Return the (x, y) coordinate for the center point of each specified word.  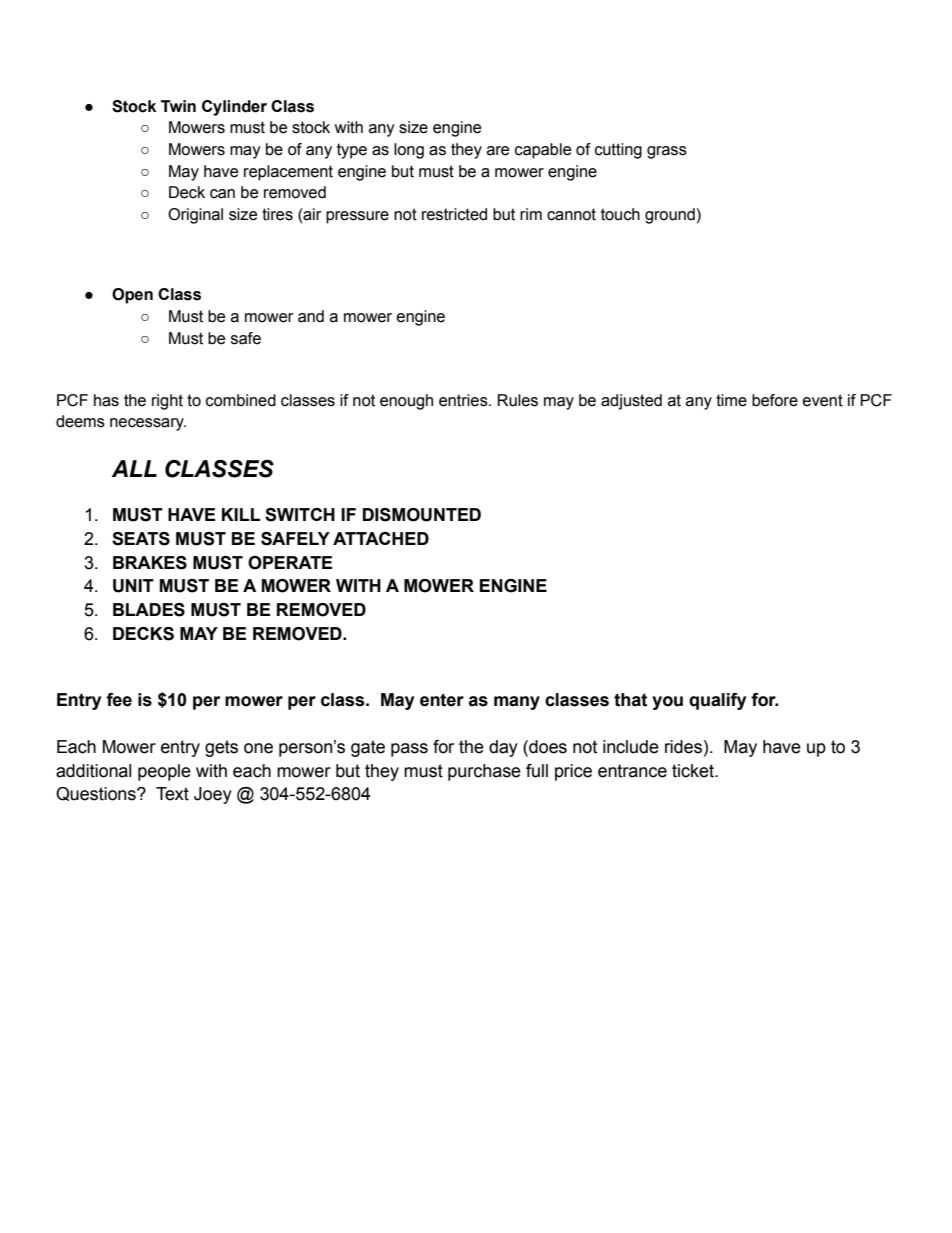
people (164, 772)
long (409, 151)
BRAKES (150, 563)
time (731, 400)
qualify (717, 701)
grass (667, 152)
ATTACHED (381, 538)
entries (464, 400)
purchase (484, 772)
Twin (178, 106)
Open (132, 296)
